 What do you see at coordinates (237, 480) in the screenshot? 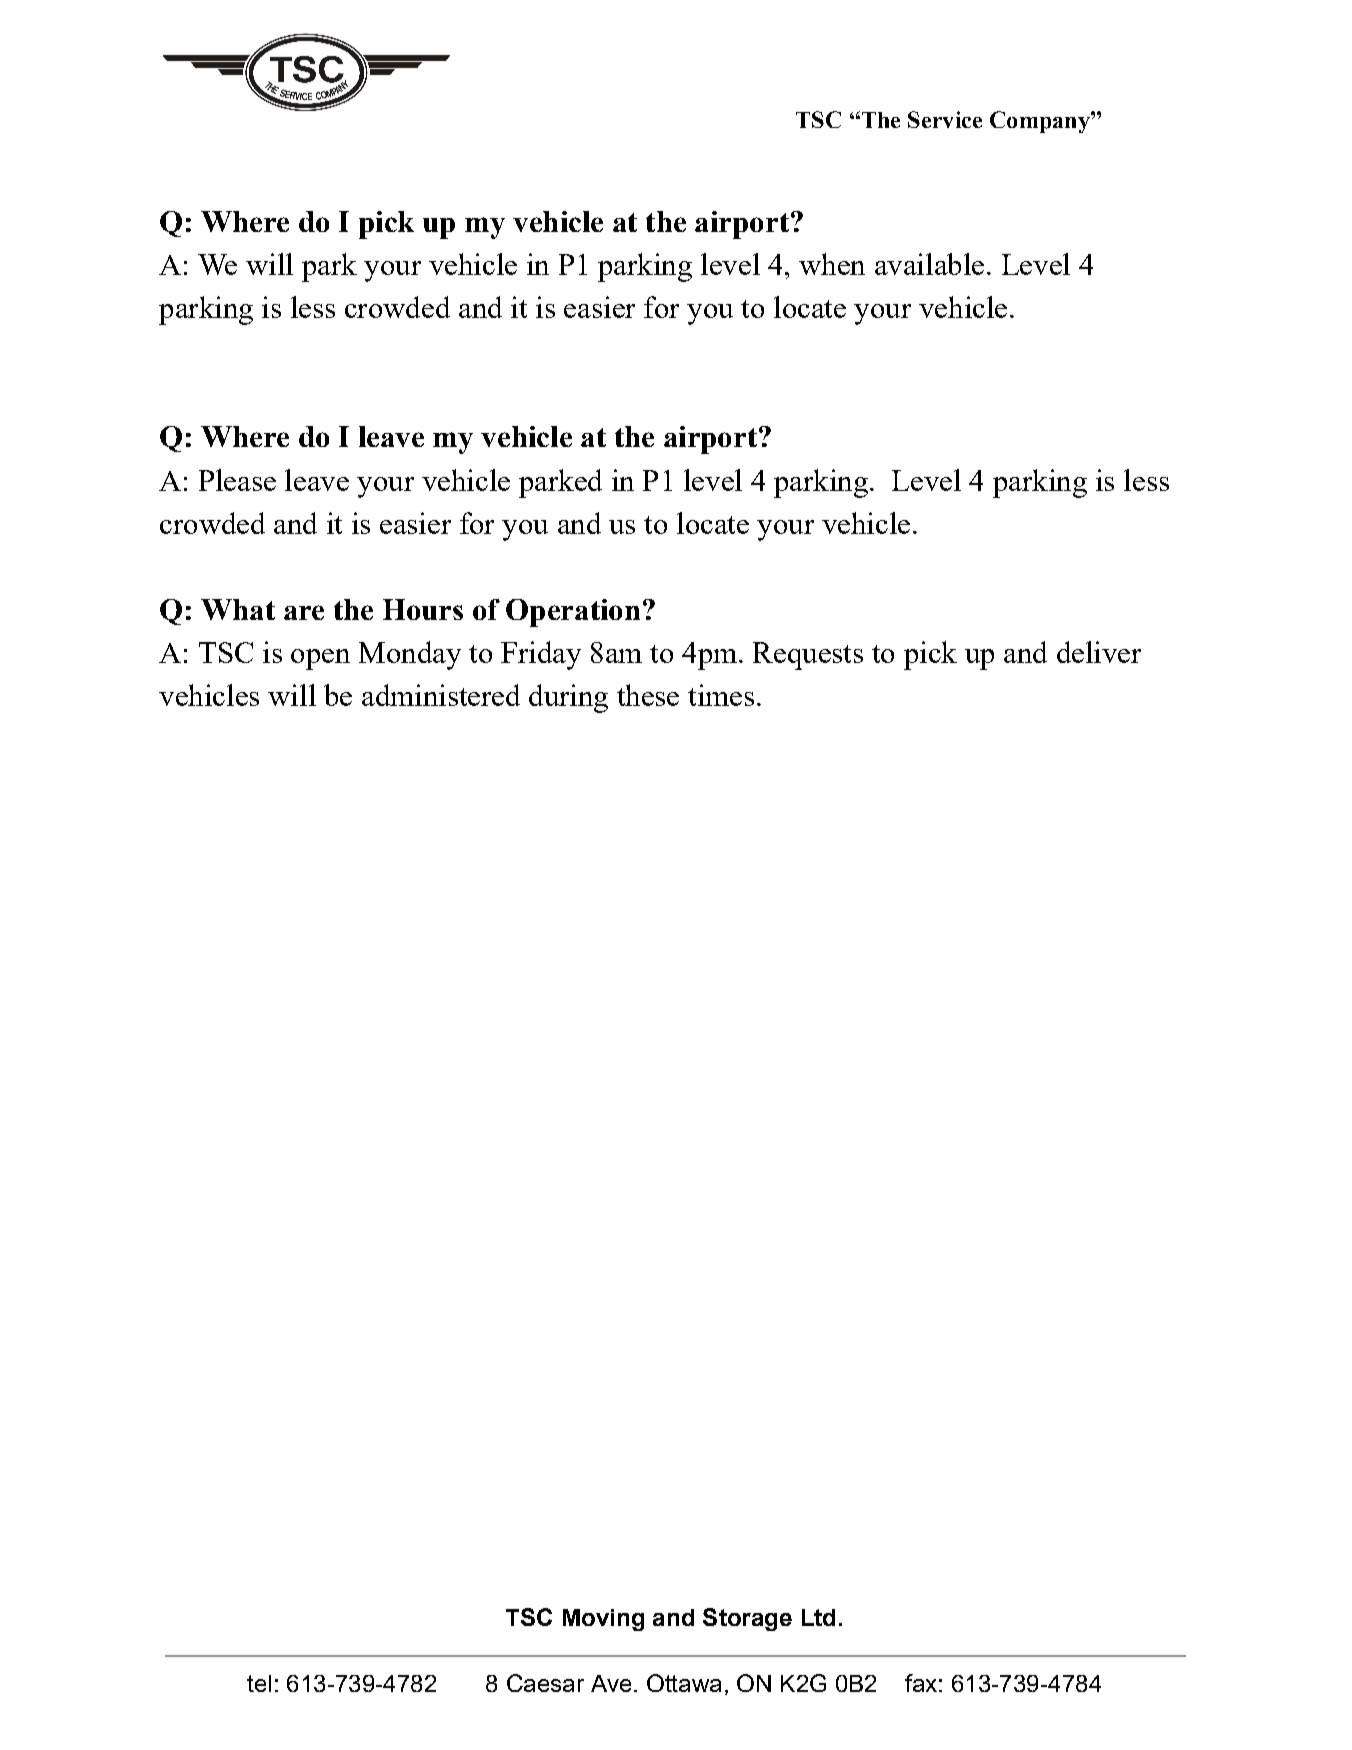
I see `Please` at bounding box center [237, 480].
